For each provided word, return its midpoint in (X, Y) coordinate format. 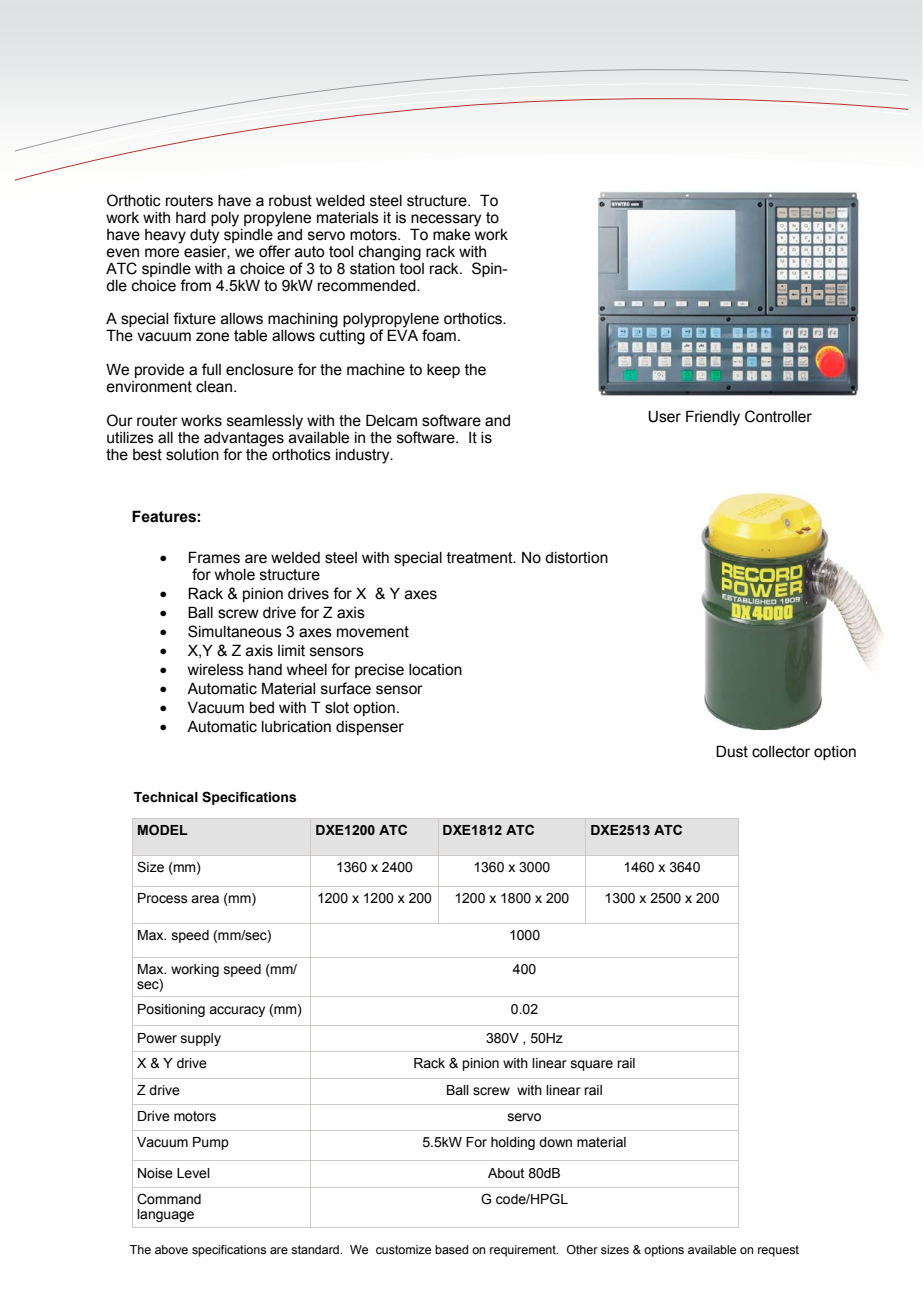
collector (781, 752)
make (451, 235)
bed (262, 708)
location (435, 670)
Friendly (713, 418)
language (165, 1215)
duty (204, 236)
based (451, 1249)
